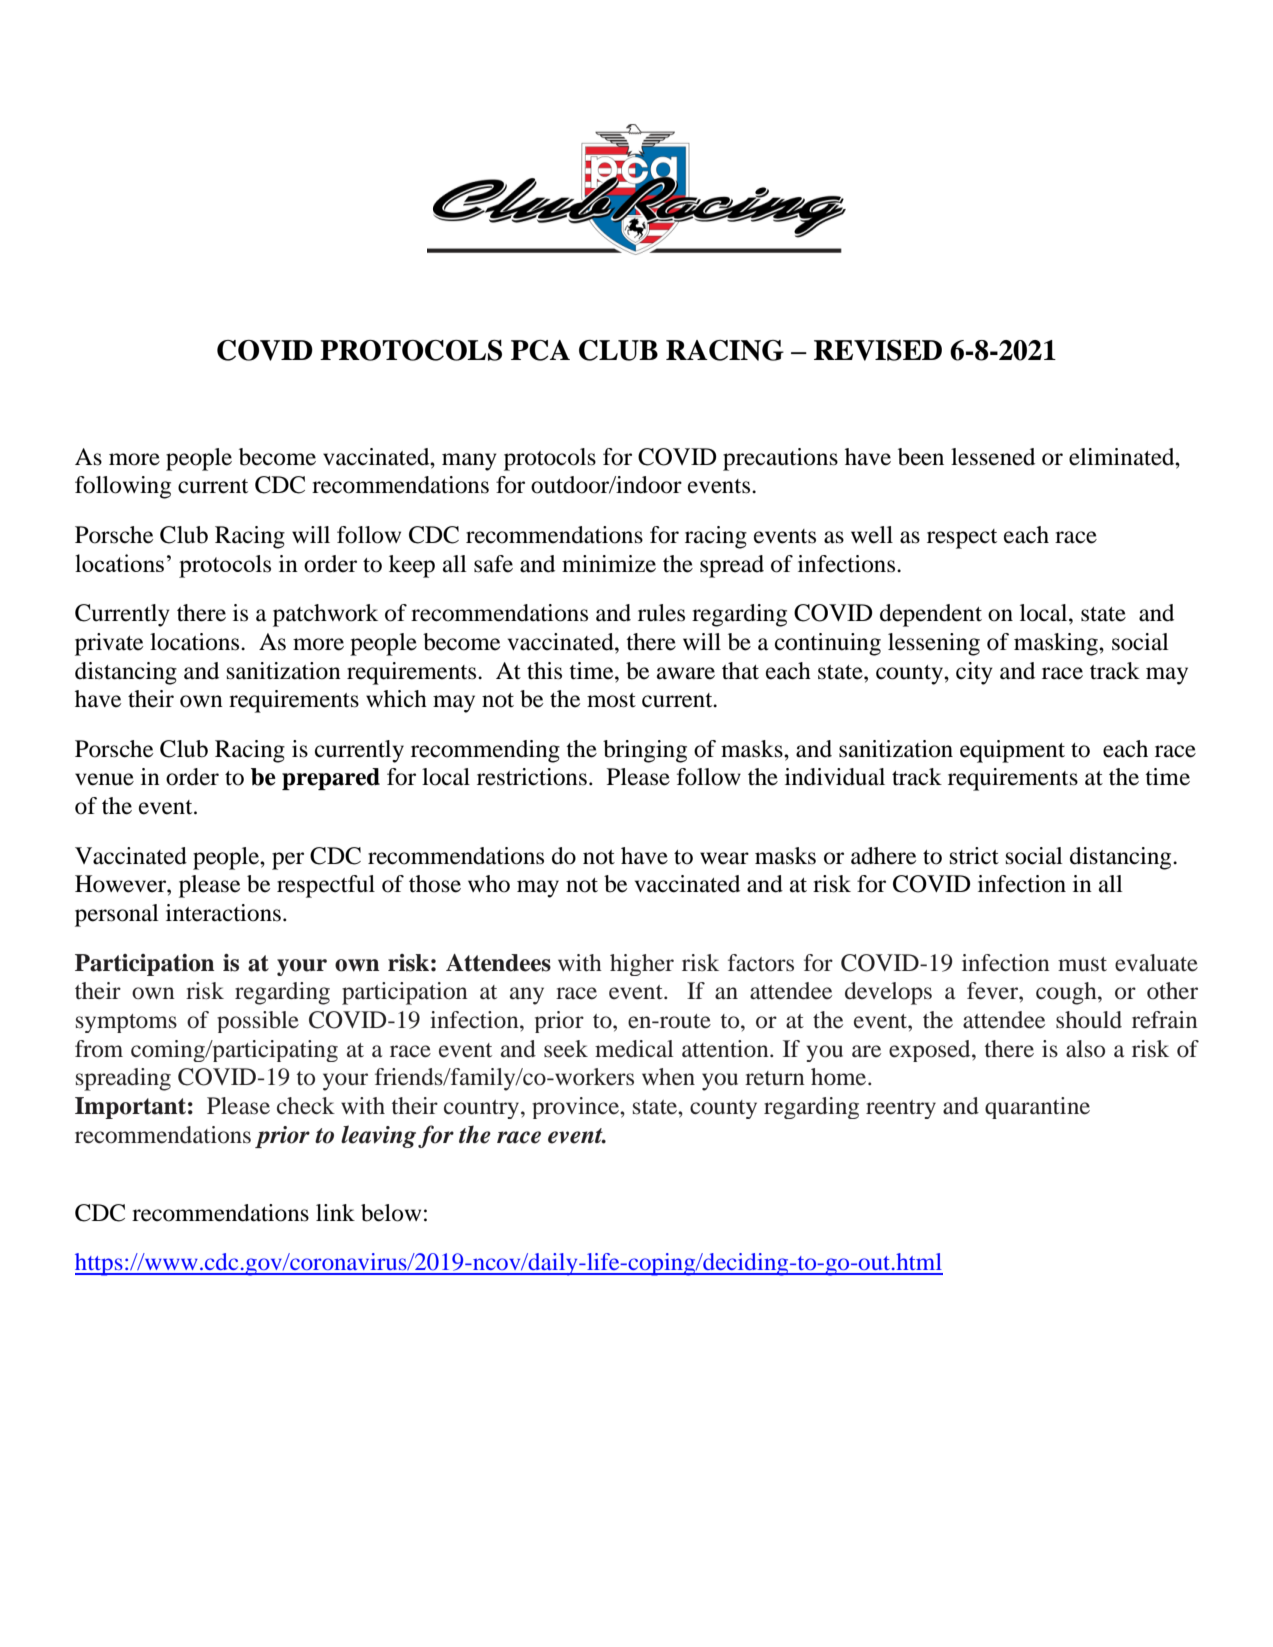 Image resolution: width=1273 pixels, height=1647 pixels. I want to click on link, so click(335, 1212).
